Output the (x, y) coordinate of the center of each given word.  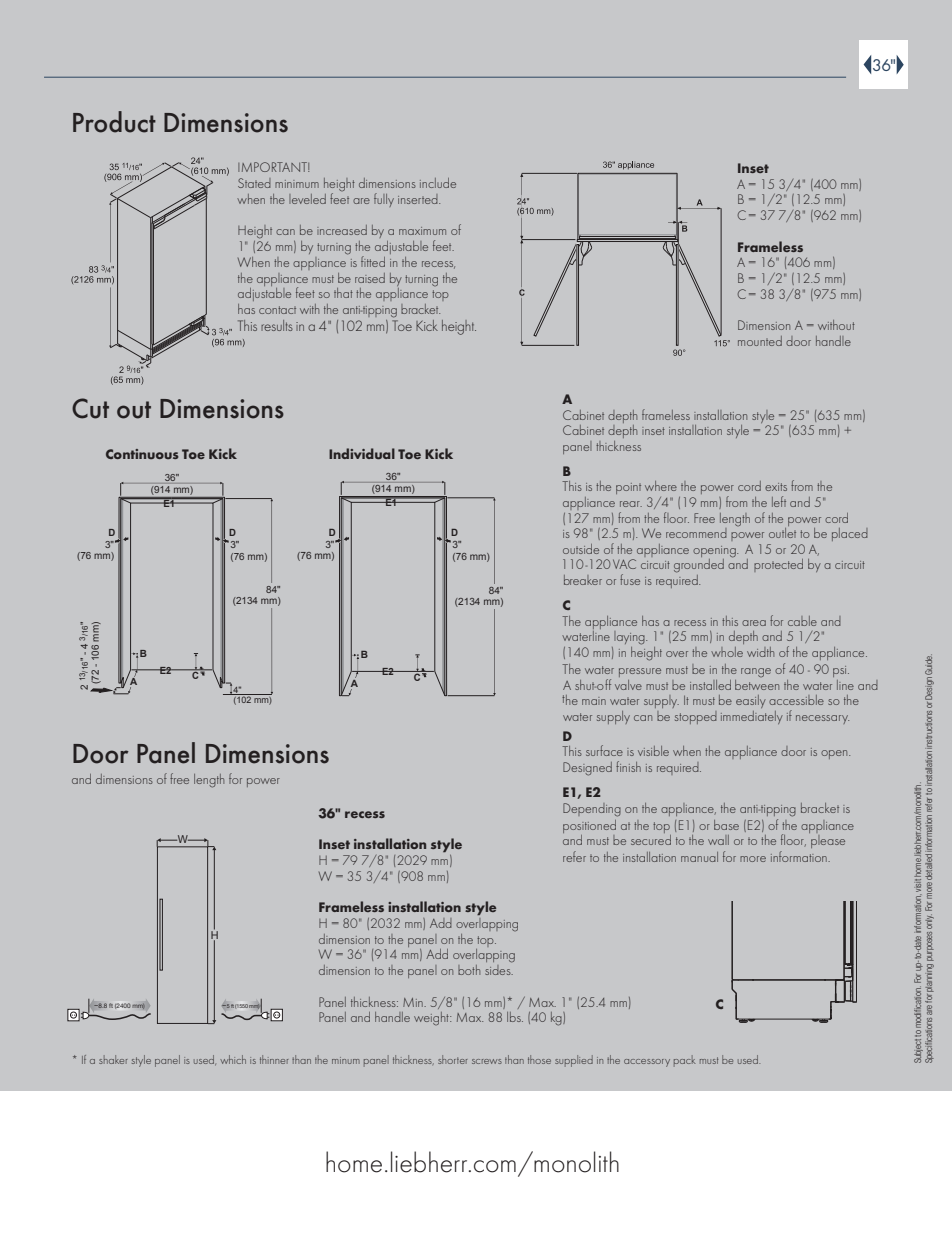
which (233, 1059)
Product (114, 122)
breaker (583, 580)
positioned (589, 826)
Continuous (142, 454)
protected (778, 565)
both (469, 970)
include (438, 183)
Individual (362, 453)
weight (432, 1018)
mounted (760, 341)
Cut (90, 408)
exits (776, 487)
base (726, 825)
